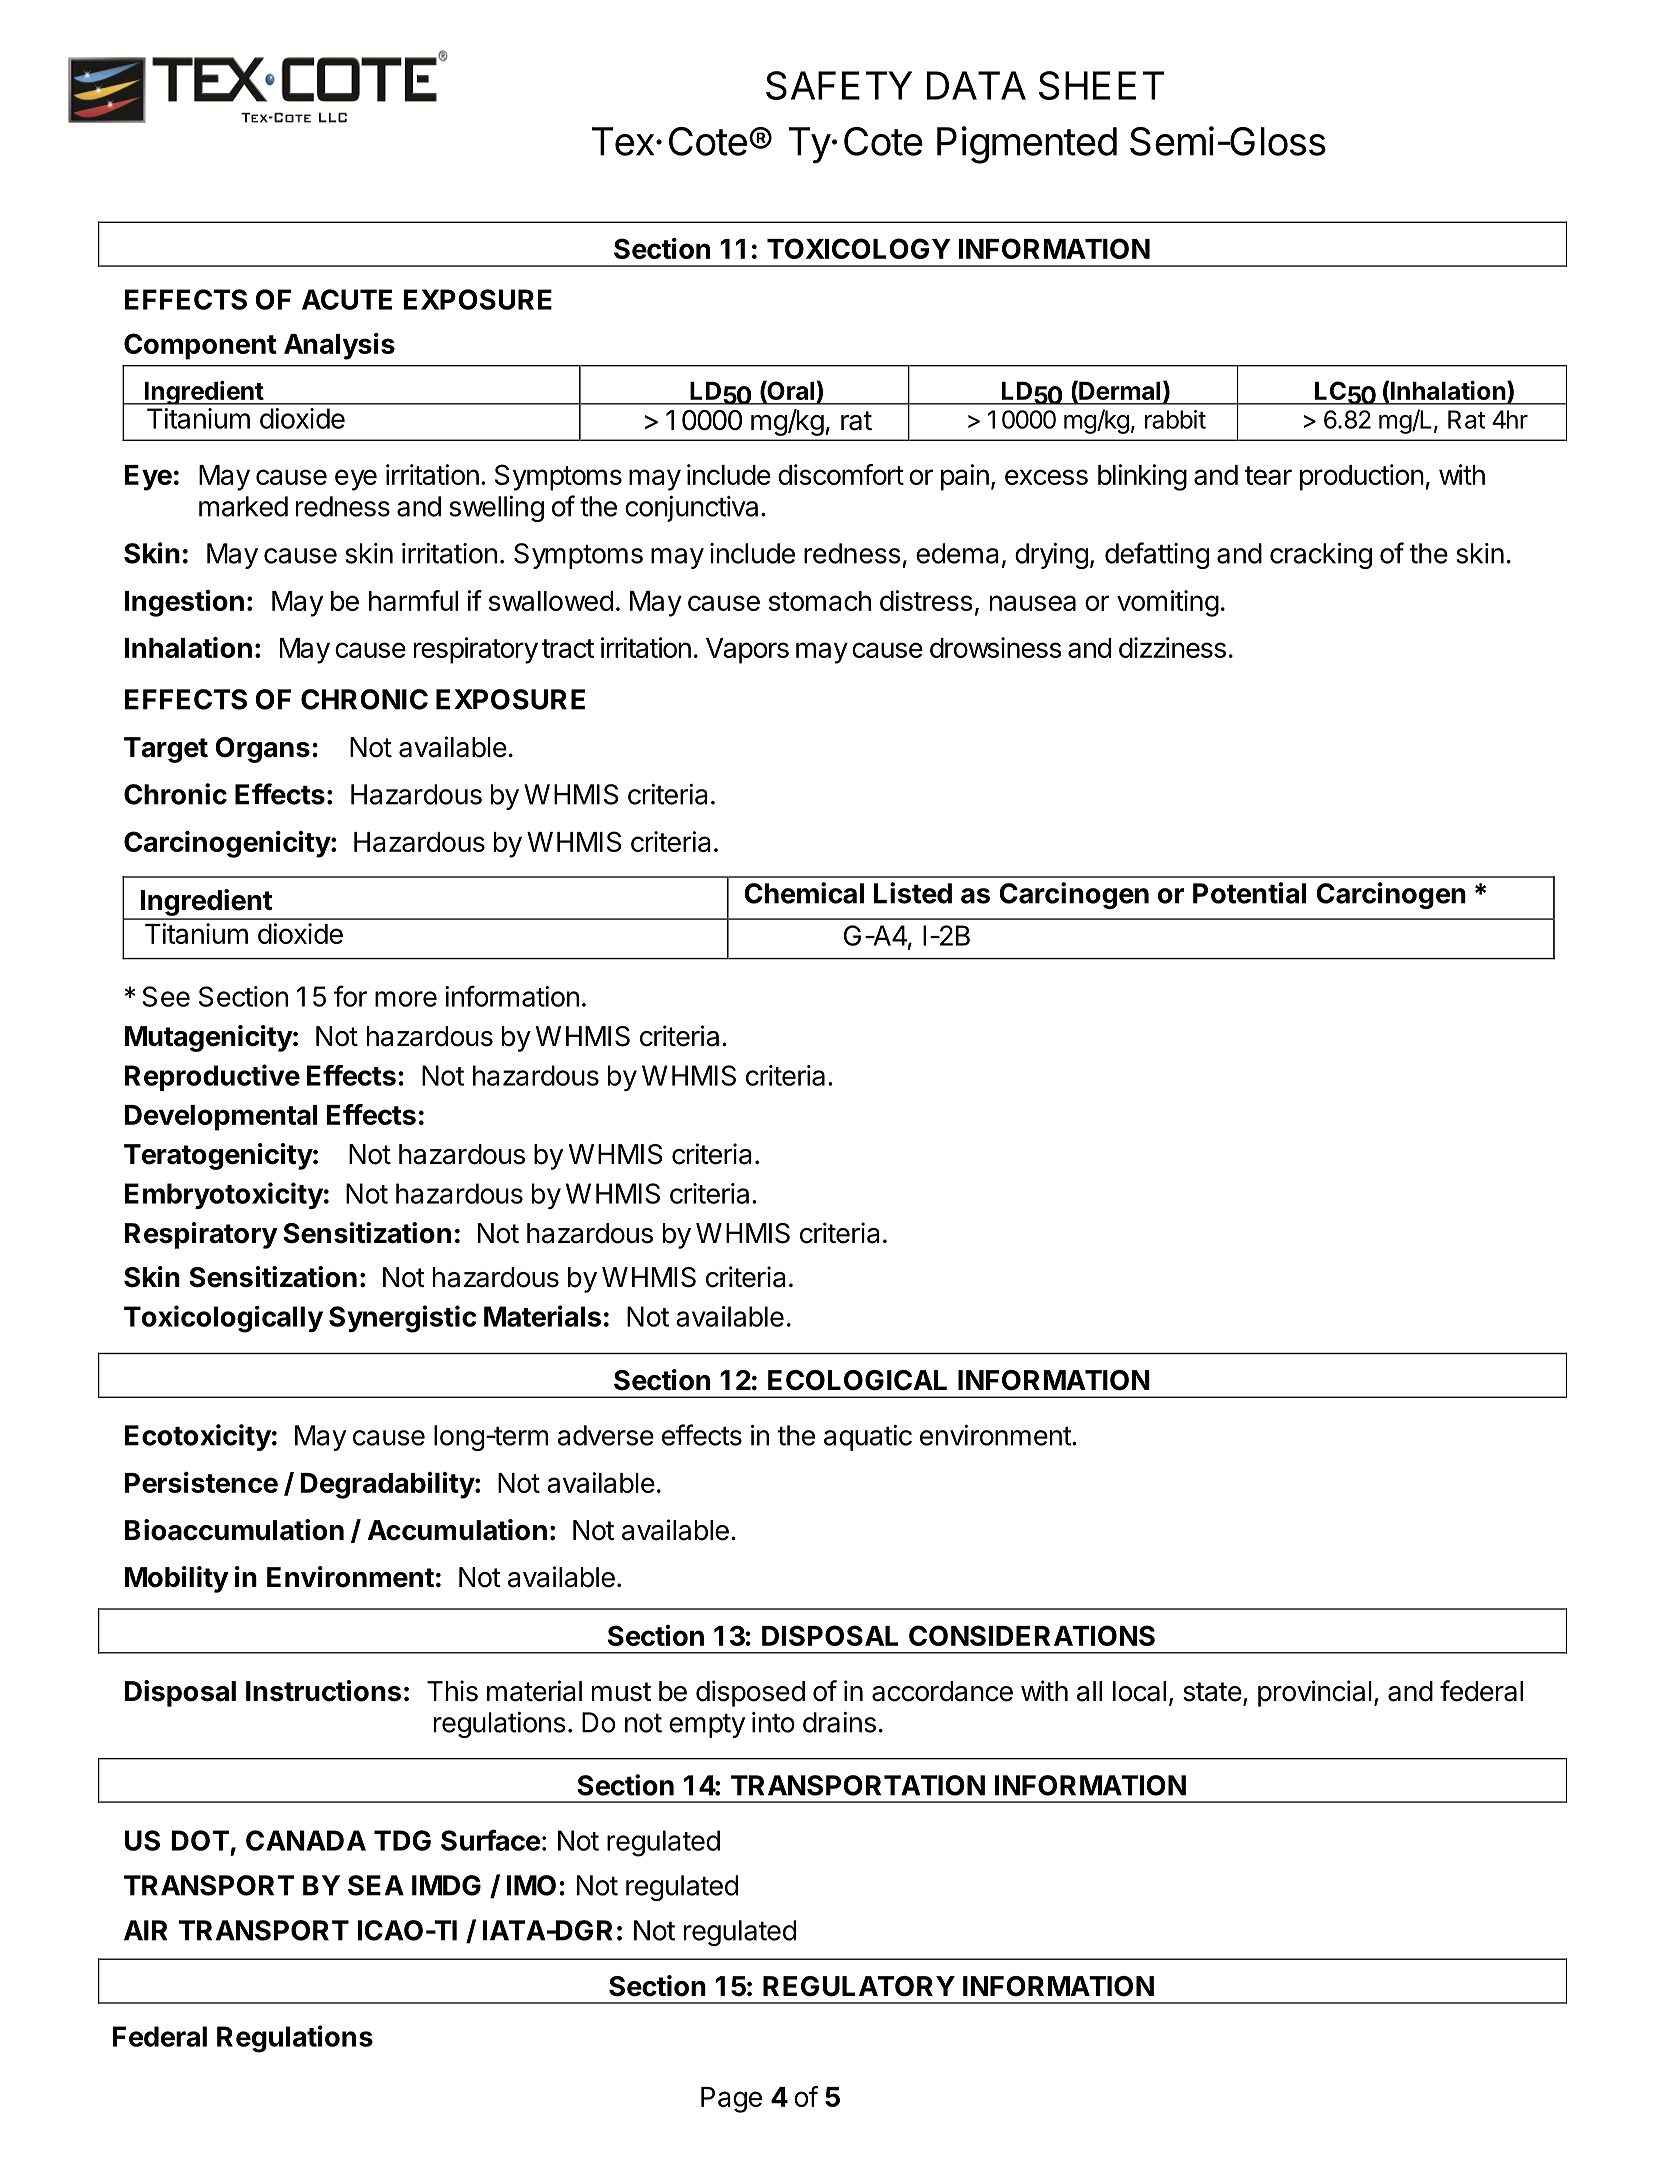 The image size is (1677, 2170). I want to click on SAFETY, so click(839, 85).
